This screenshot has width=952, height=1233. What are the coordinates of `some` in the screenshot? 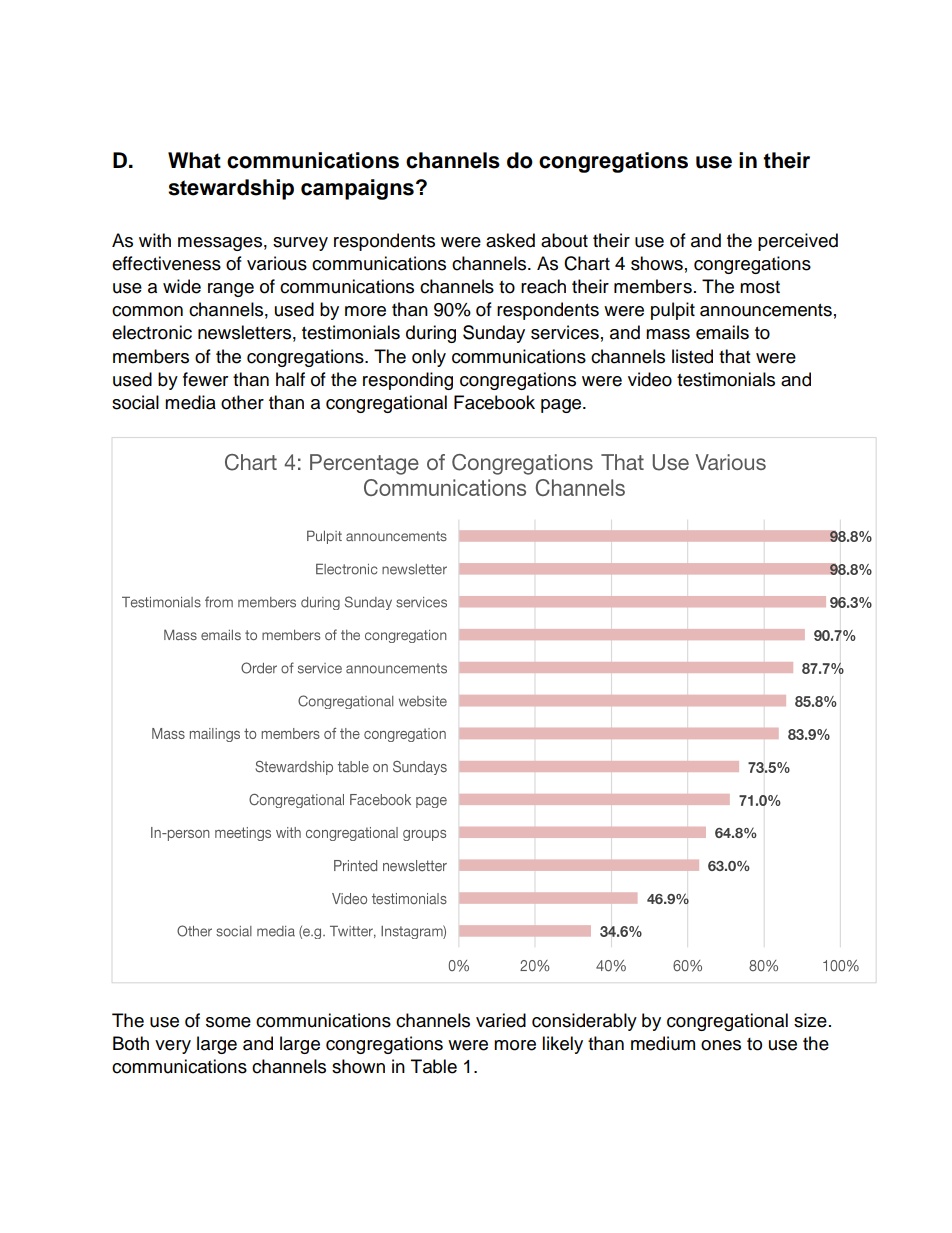 It's located at (228, 1022).
